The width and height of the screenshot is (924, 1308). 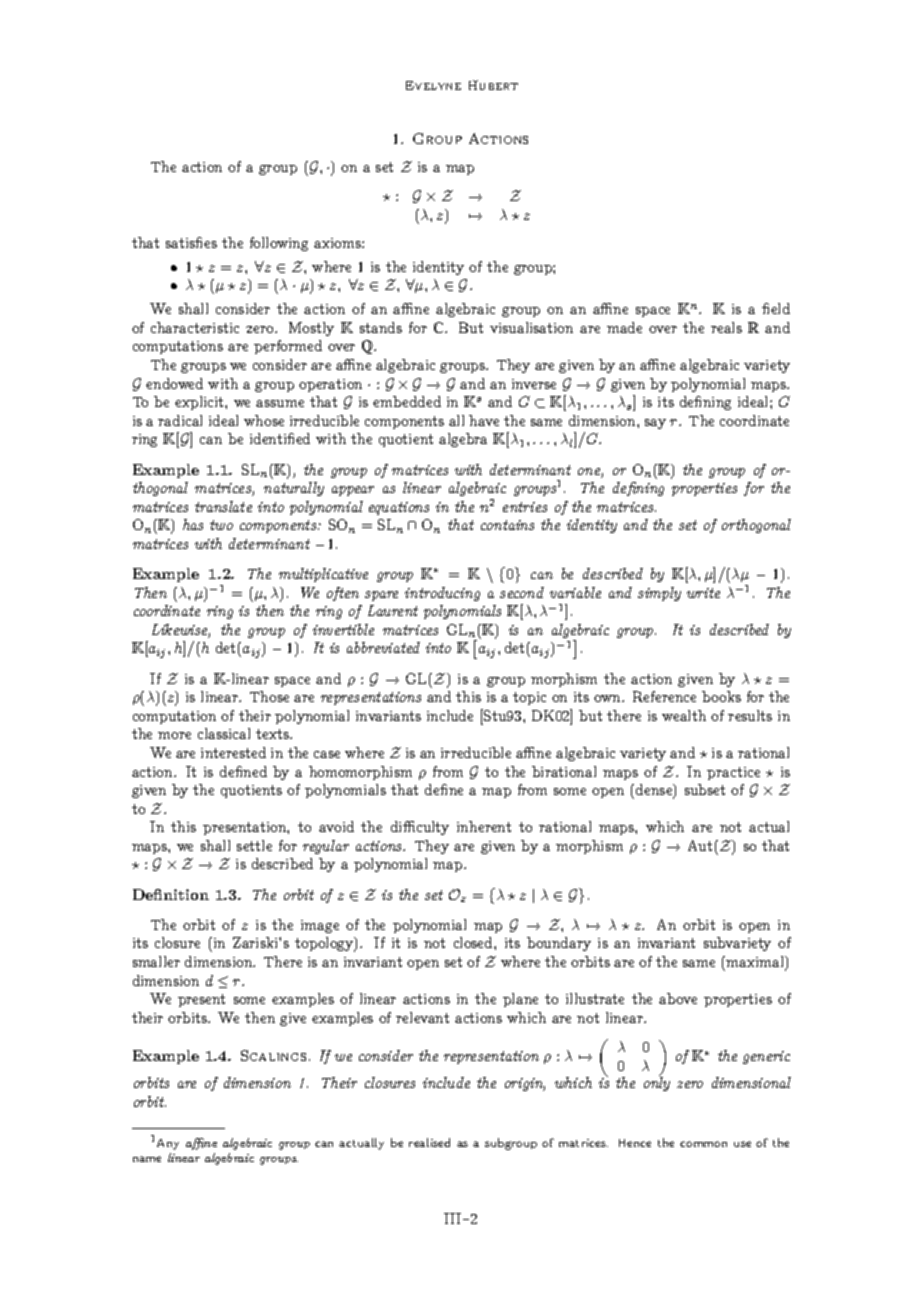 What do you see at coordinates (433, 85) in the screenshot?
I see `Evelyne` at bounding box center [433, 85].
